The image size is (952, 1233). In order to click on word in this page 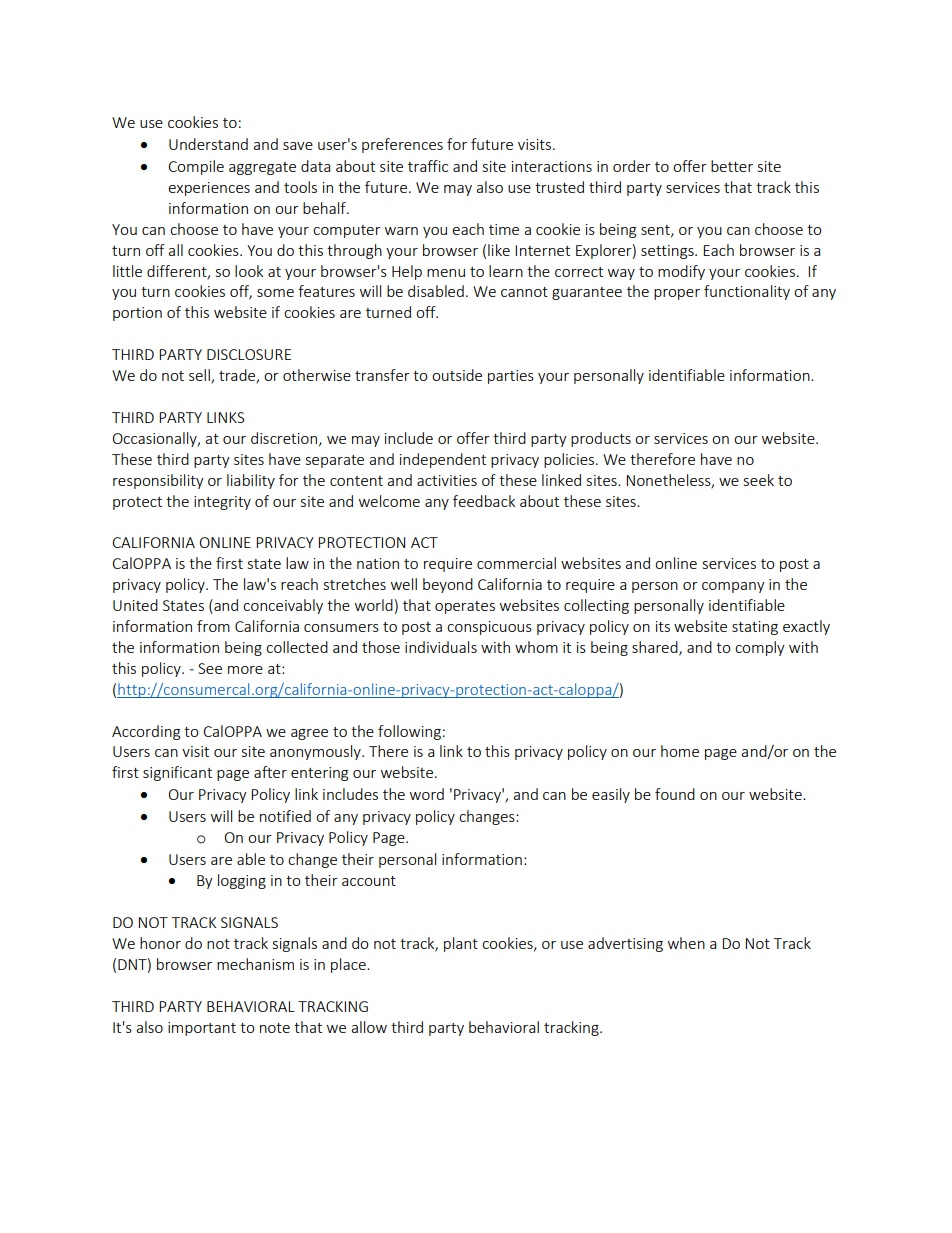, I will do `click(427, 794)`.
